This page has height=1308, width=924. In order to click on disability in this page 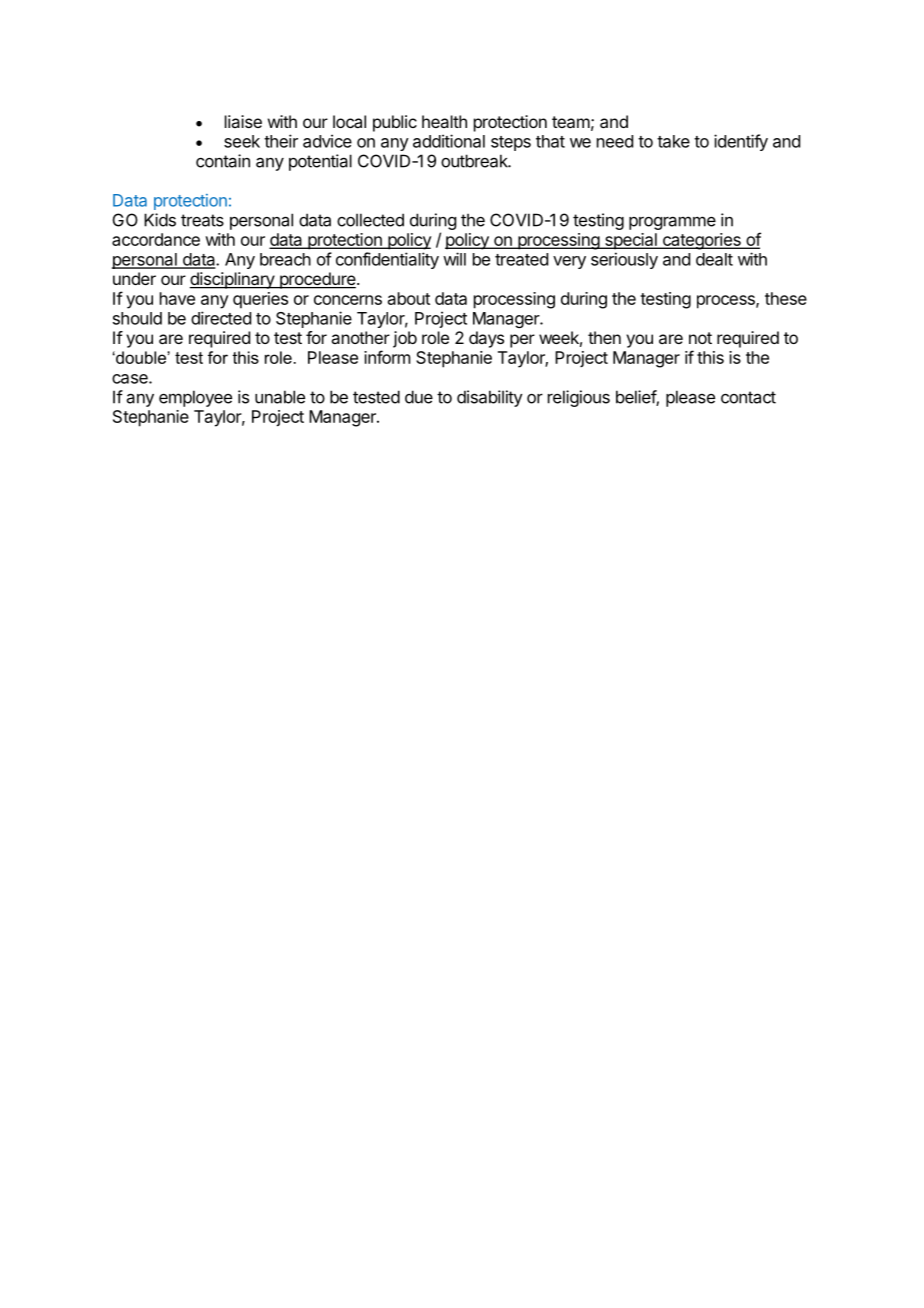, I will do `click(490, 398)`.
